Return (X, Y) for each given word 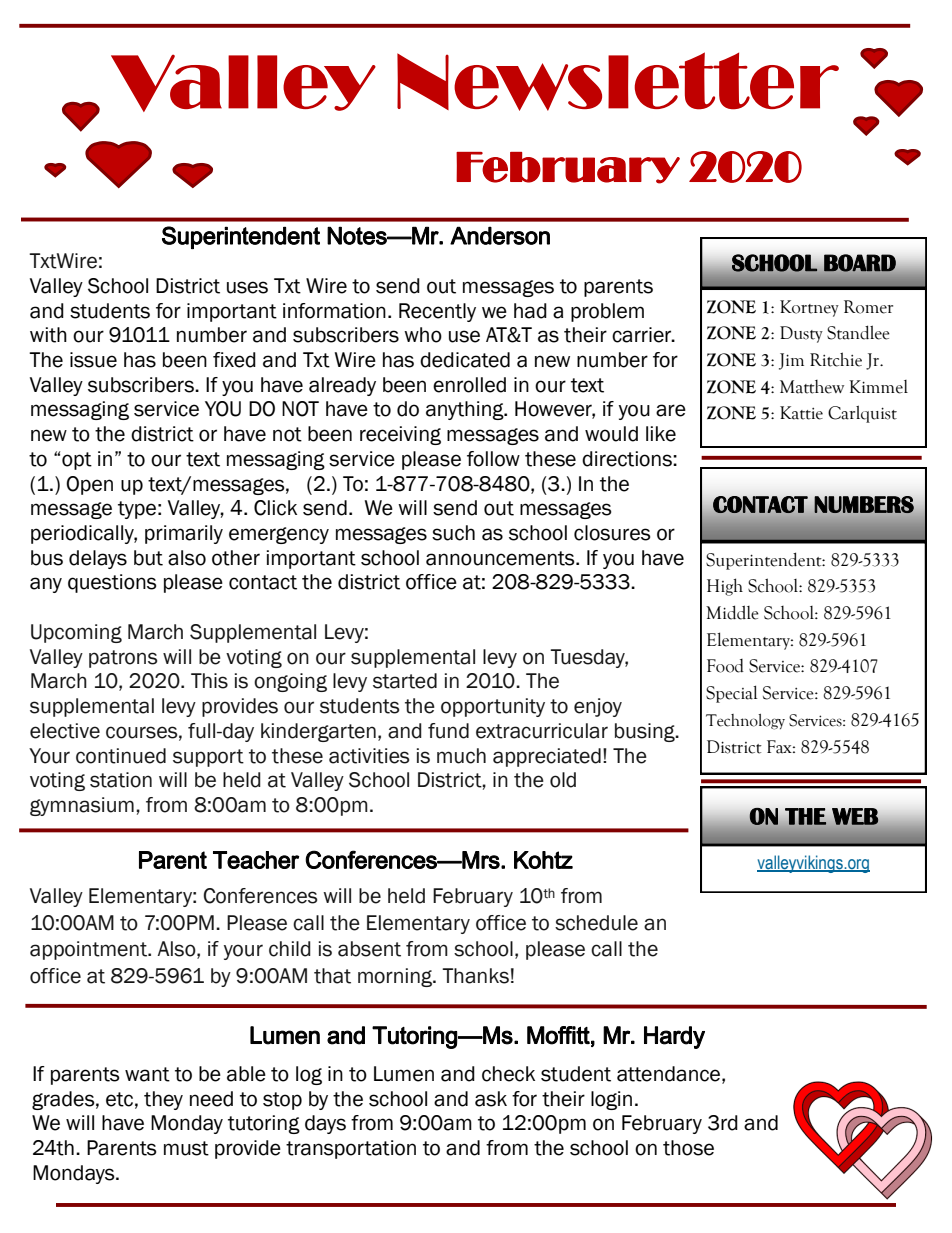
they (163, 1100)
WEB (855, 816)
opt (77, 461)
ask (491, 1099)
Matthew (812, 387)
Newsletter (618, 81)
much (461, 756)
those (688, 1148)
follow (493, 459)
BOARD (860, 263)
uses (247, 287)
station (121, 780)
